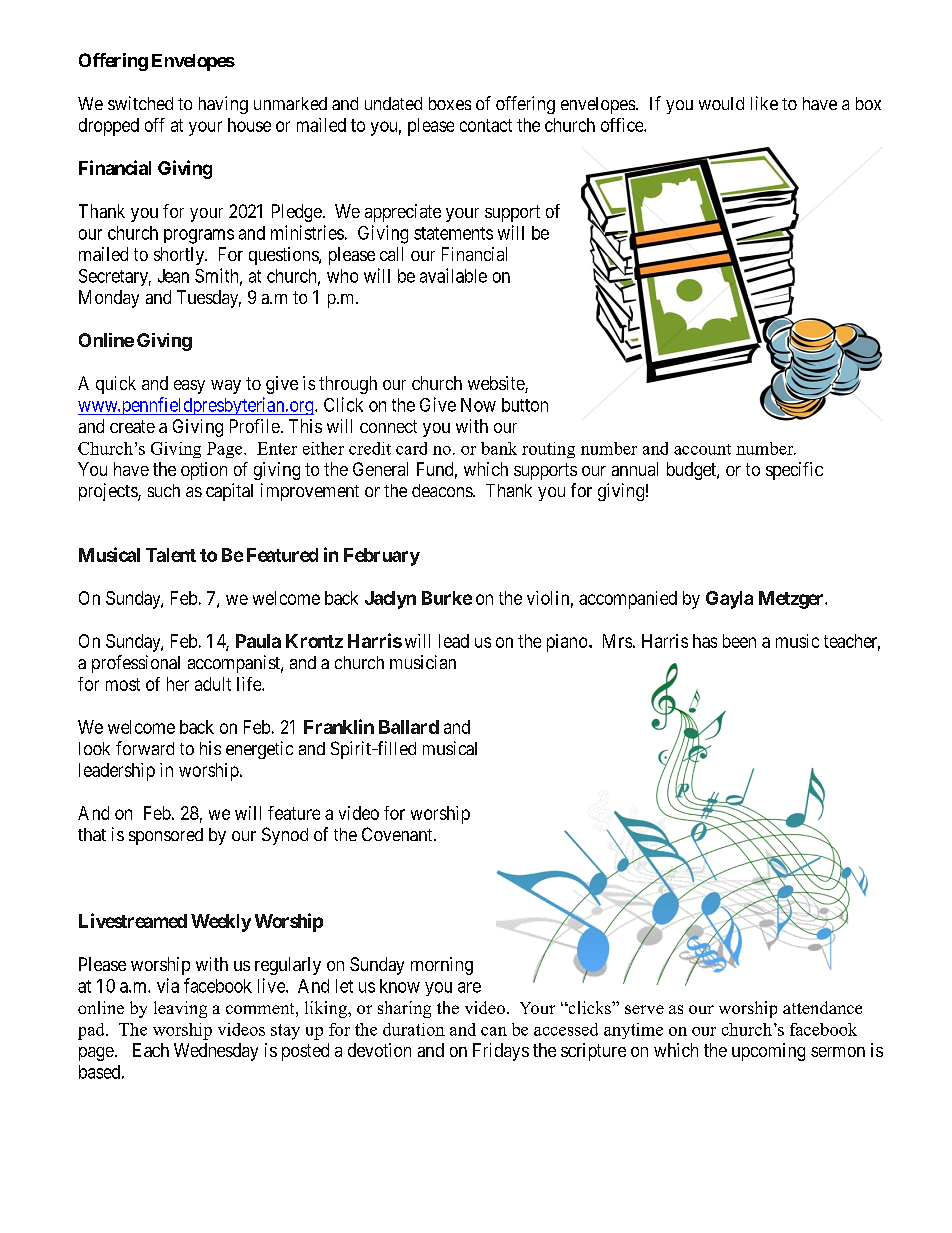 This image has width=952, height=1233. Describe the element at coordinates (223, 105) in the image. I see `having` at that location.
